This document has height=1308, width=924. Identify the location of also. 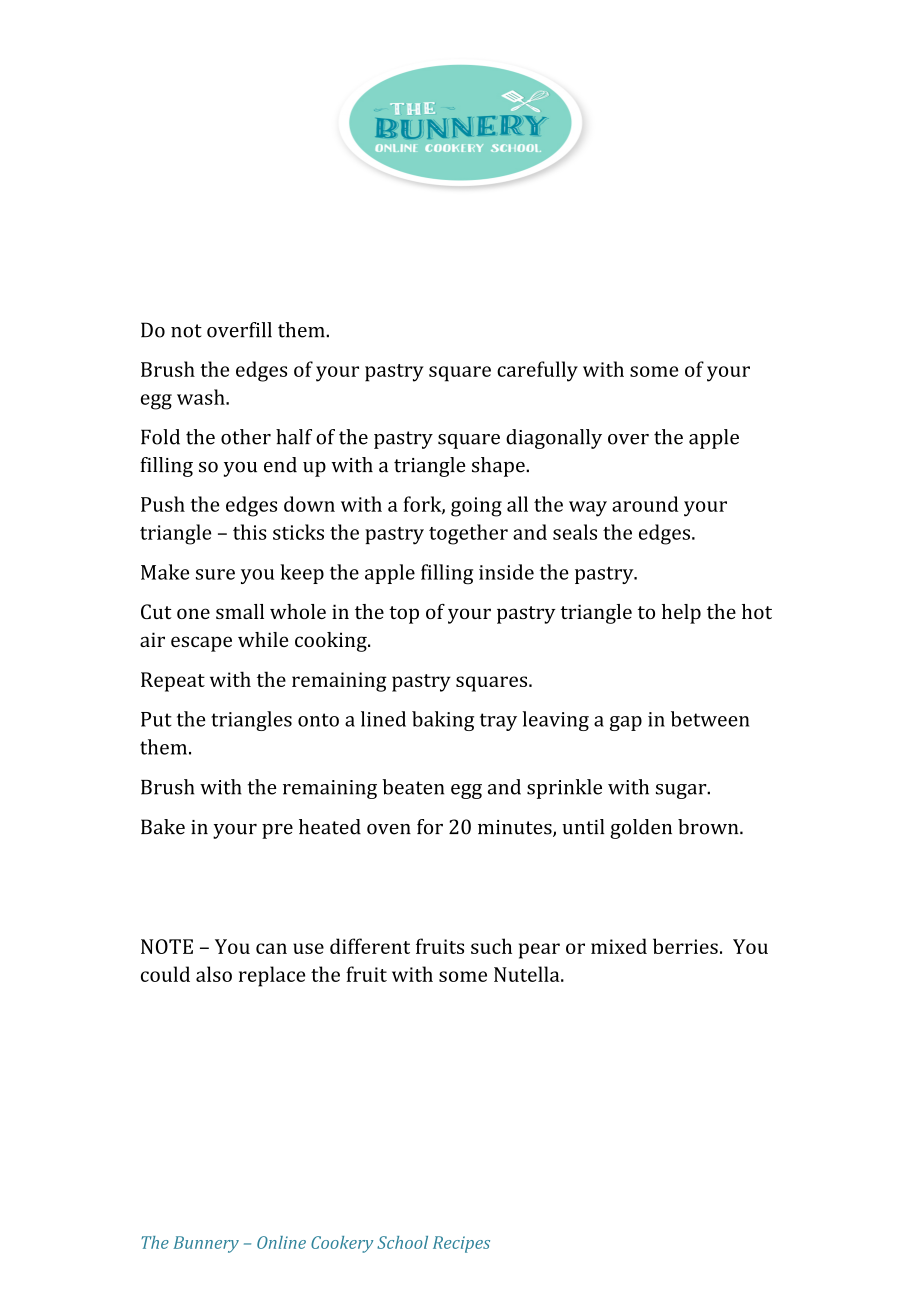
(214, 974).
